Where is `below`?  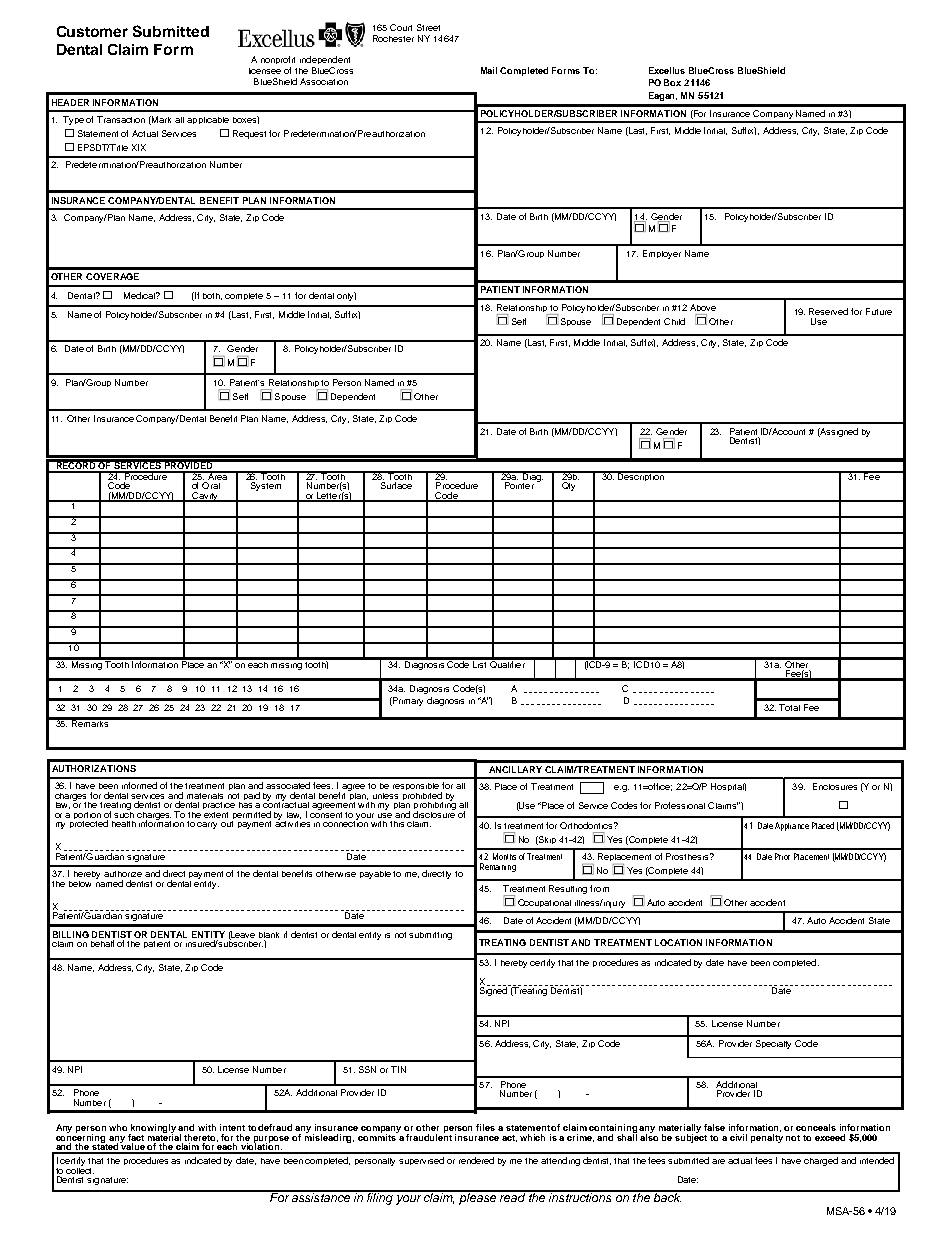
below is located at coordinates (80, 884).
